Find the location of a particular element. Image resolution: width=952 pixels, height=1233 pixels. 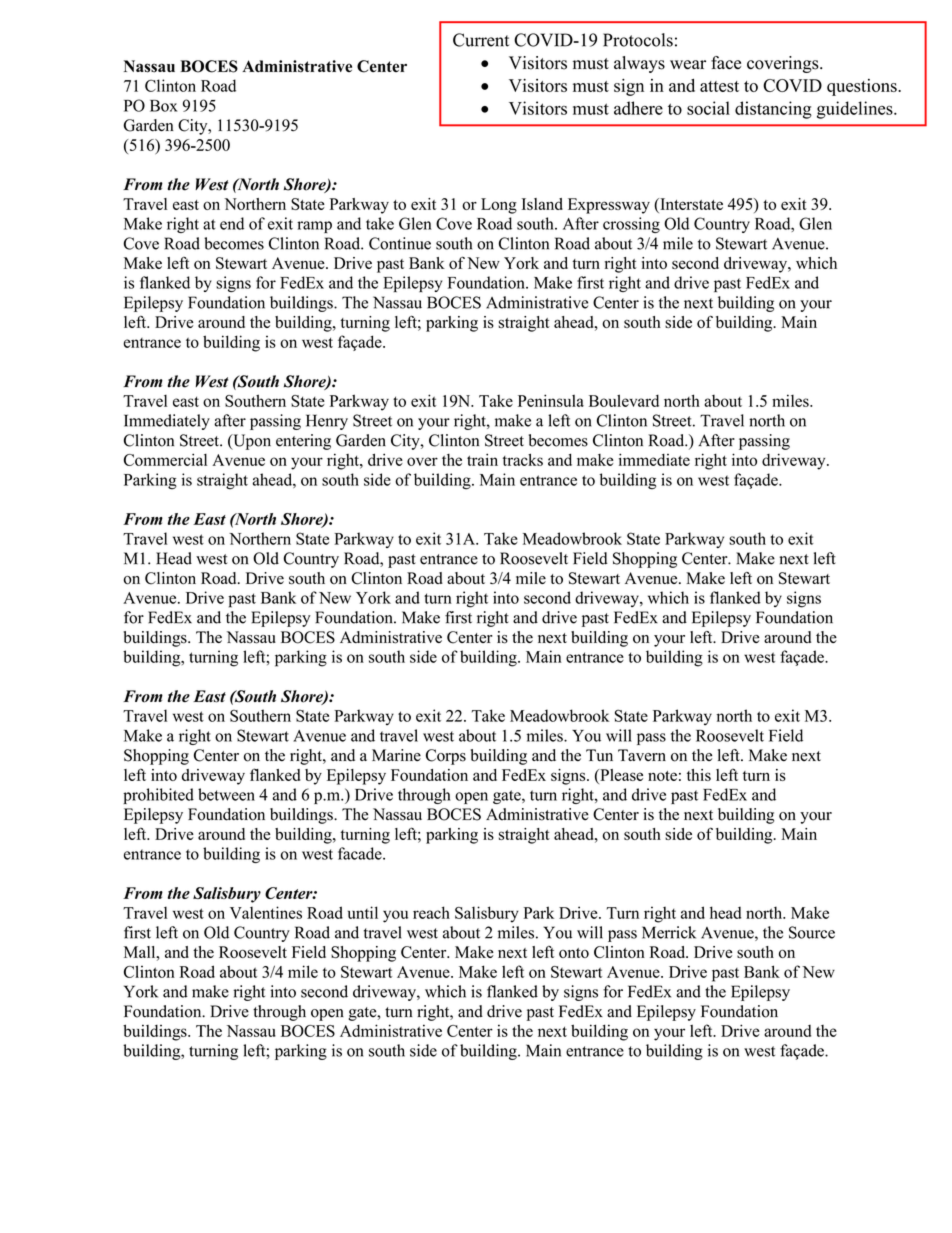

this is located at coordinates (699, 775).
